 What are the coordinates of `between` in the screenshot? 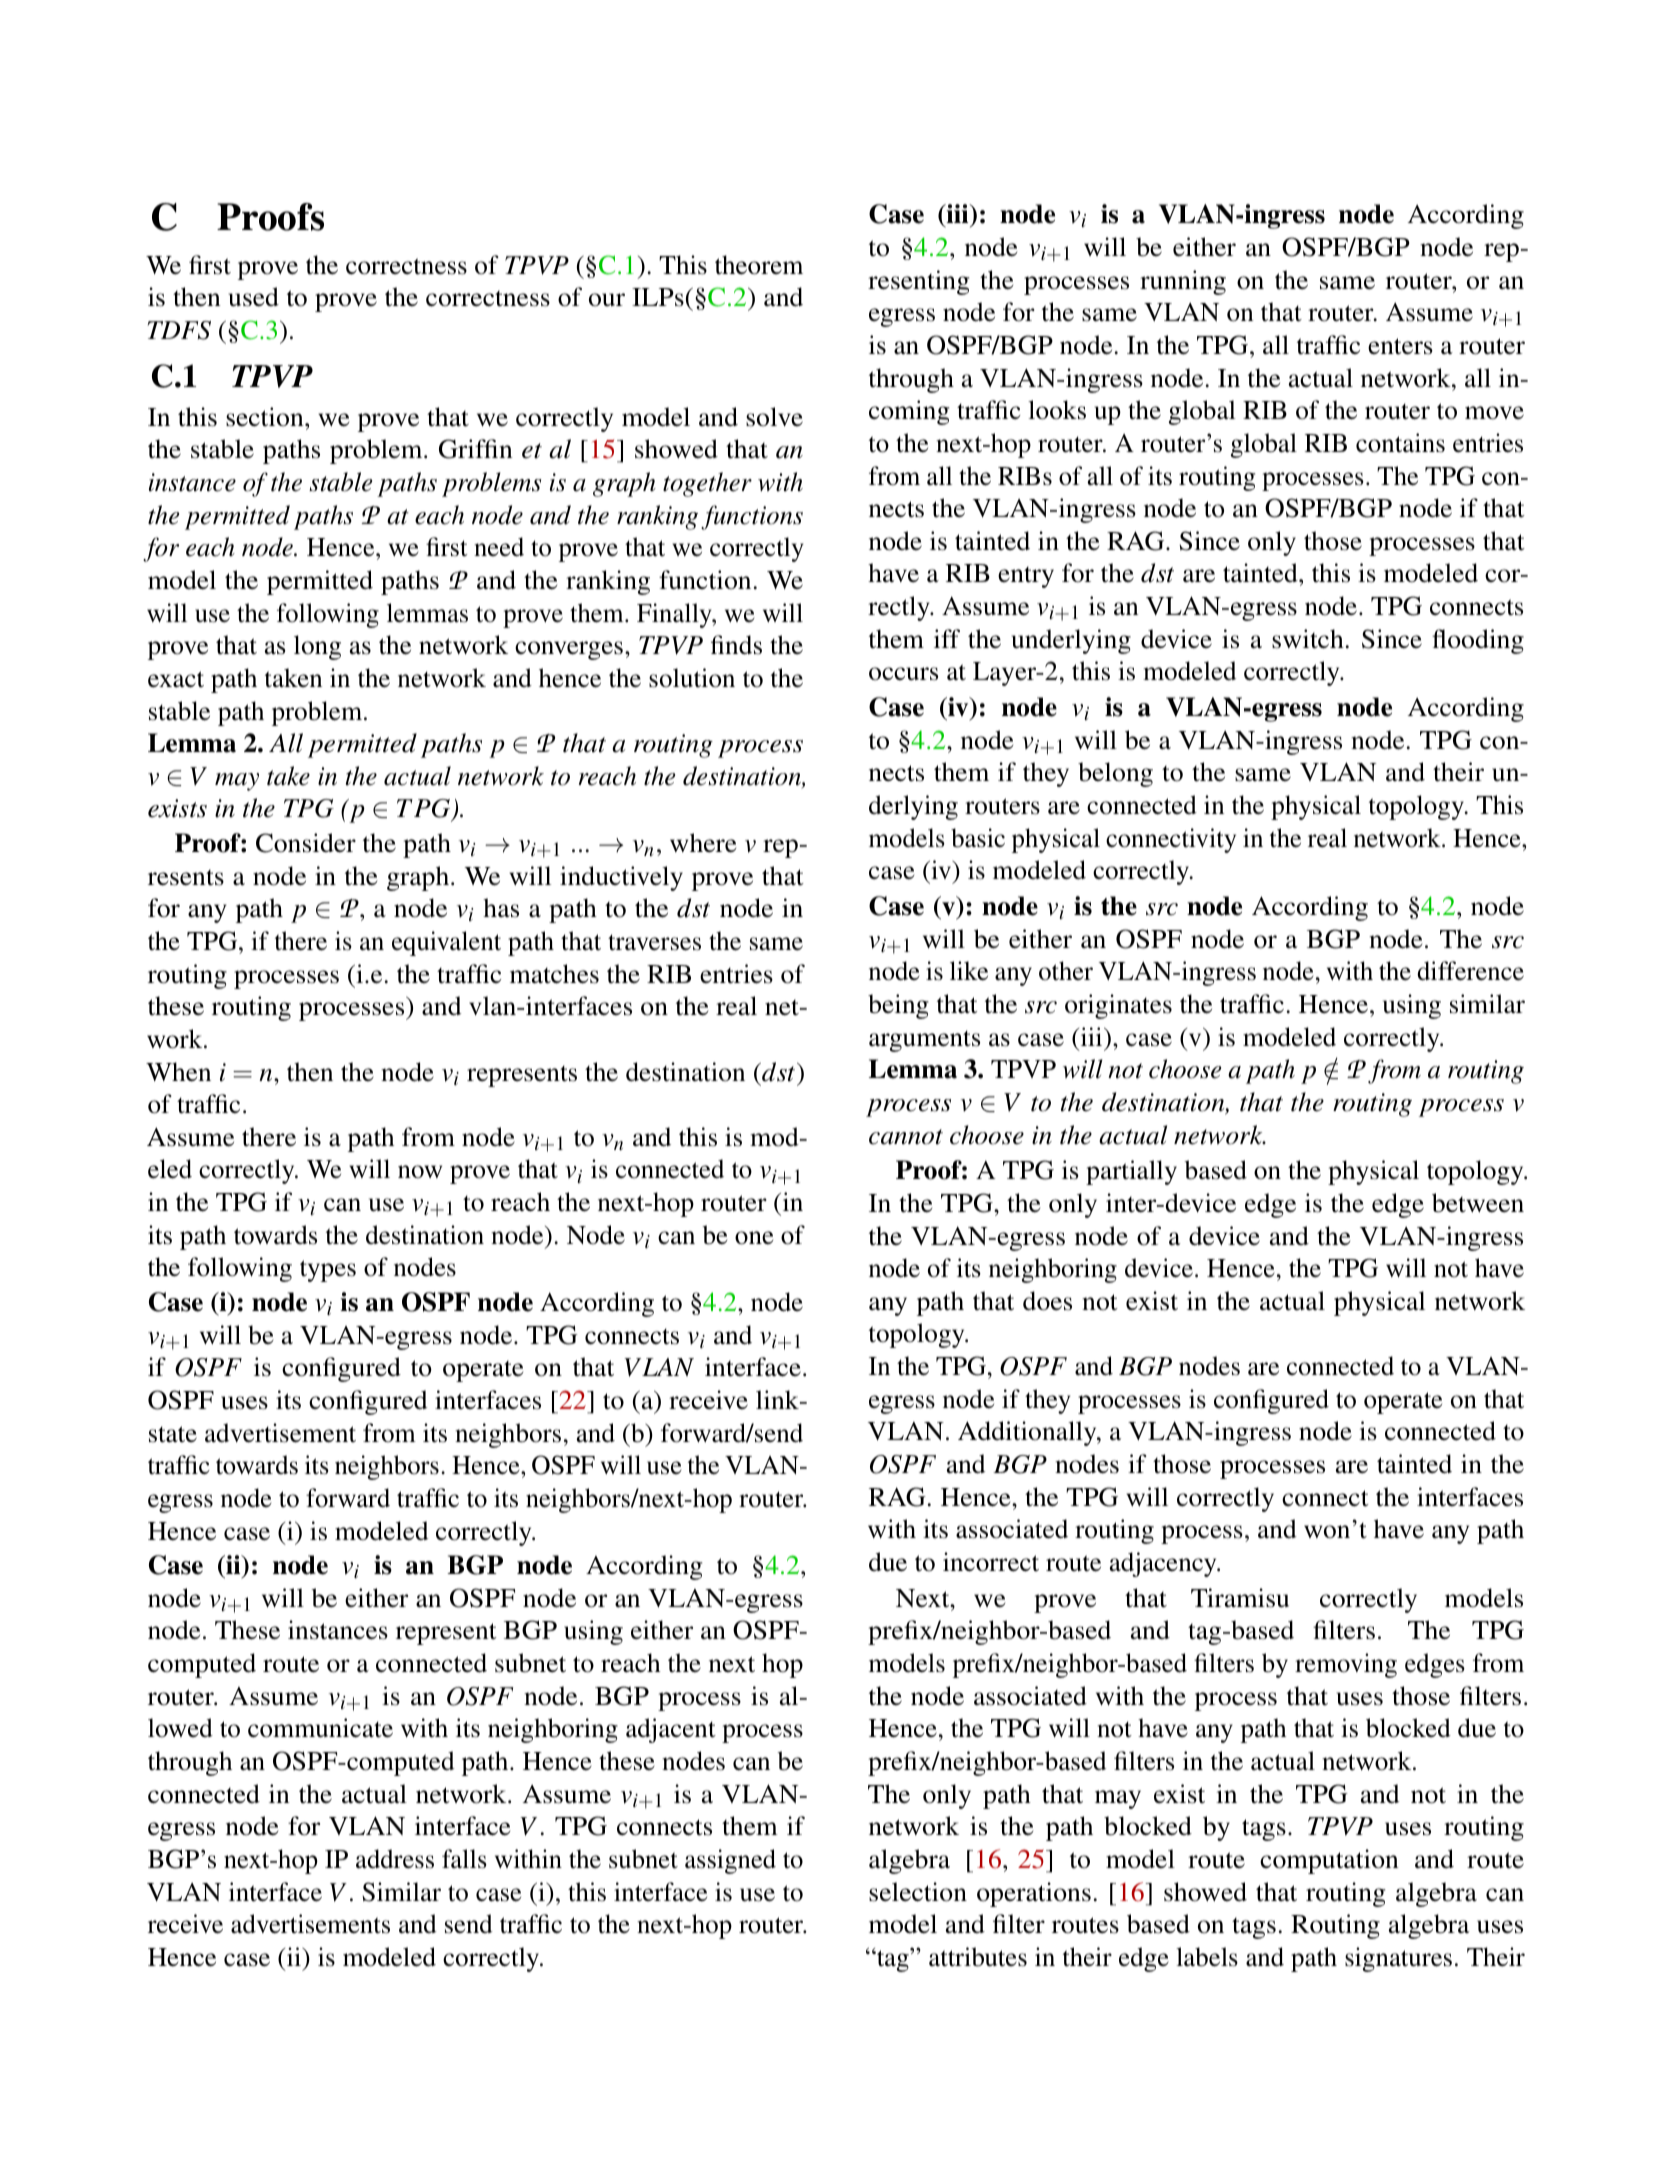 It's located at (1478, 1203).
